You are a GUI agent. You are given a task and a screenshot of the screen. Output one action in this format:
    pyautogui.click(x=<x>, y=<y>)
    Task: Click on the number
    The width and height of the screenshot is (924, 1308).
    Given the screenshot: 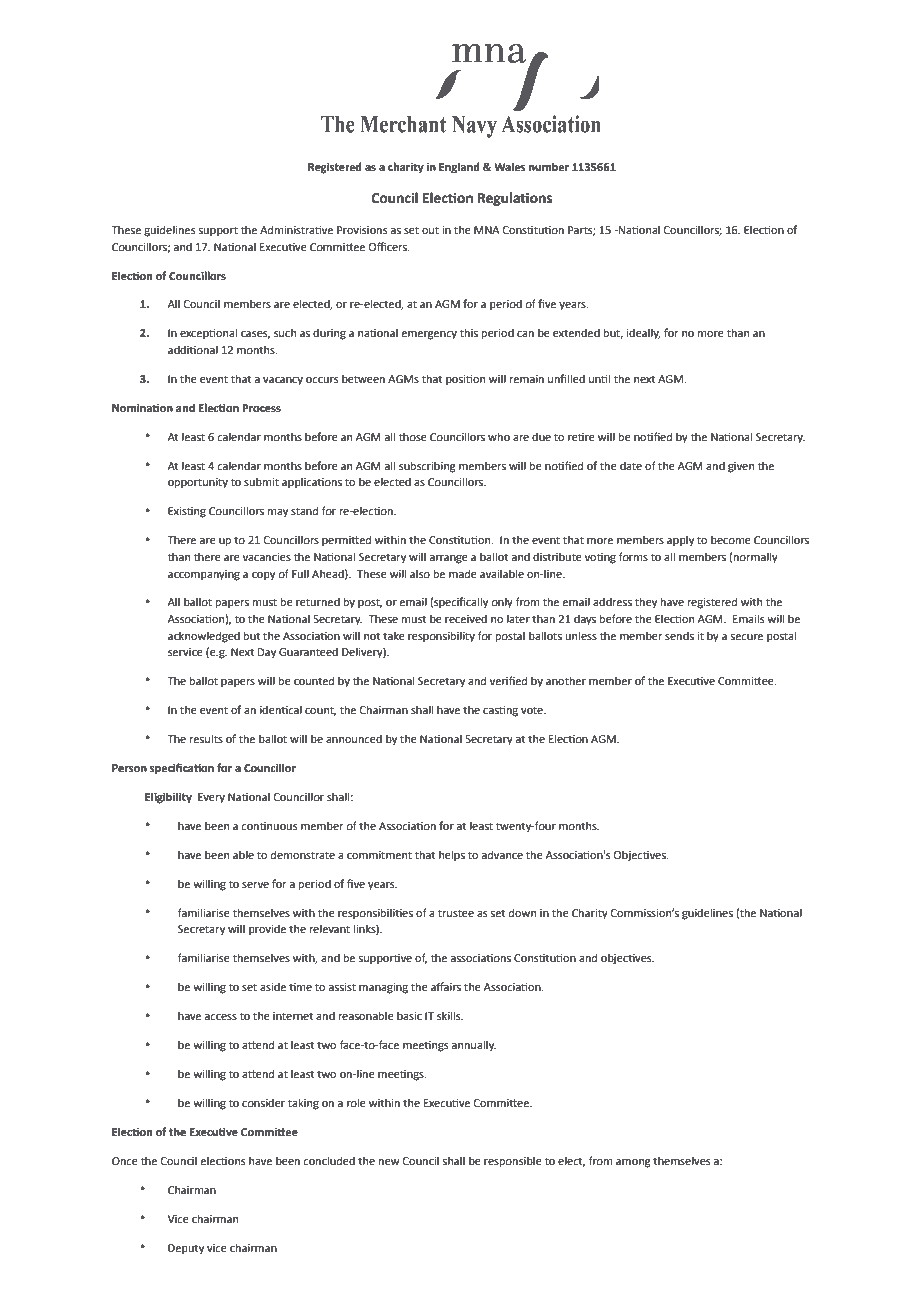 What is the action you would take?
    pyautogui.click(x=549, y=166)
